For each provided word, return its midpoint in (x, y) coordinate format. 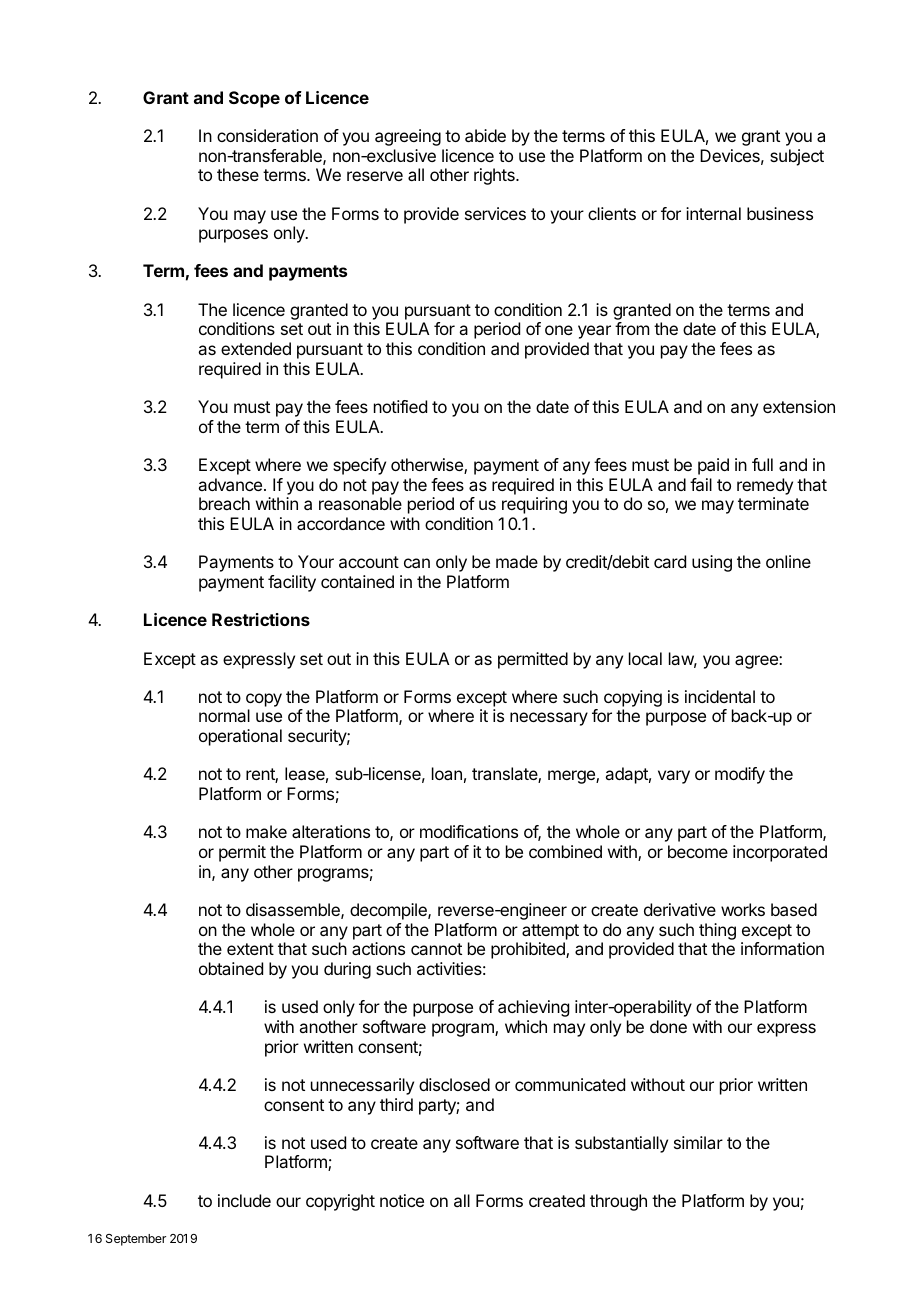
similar (698, 1142)
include (244, 1200)
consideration (267, 135)
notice (402, 1200)
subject (797, 157)
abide (485, 135)
